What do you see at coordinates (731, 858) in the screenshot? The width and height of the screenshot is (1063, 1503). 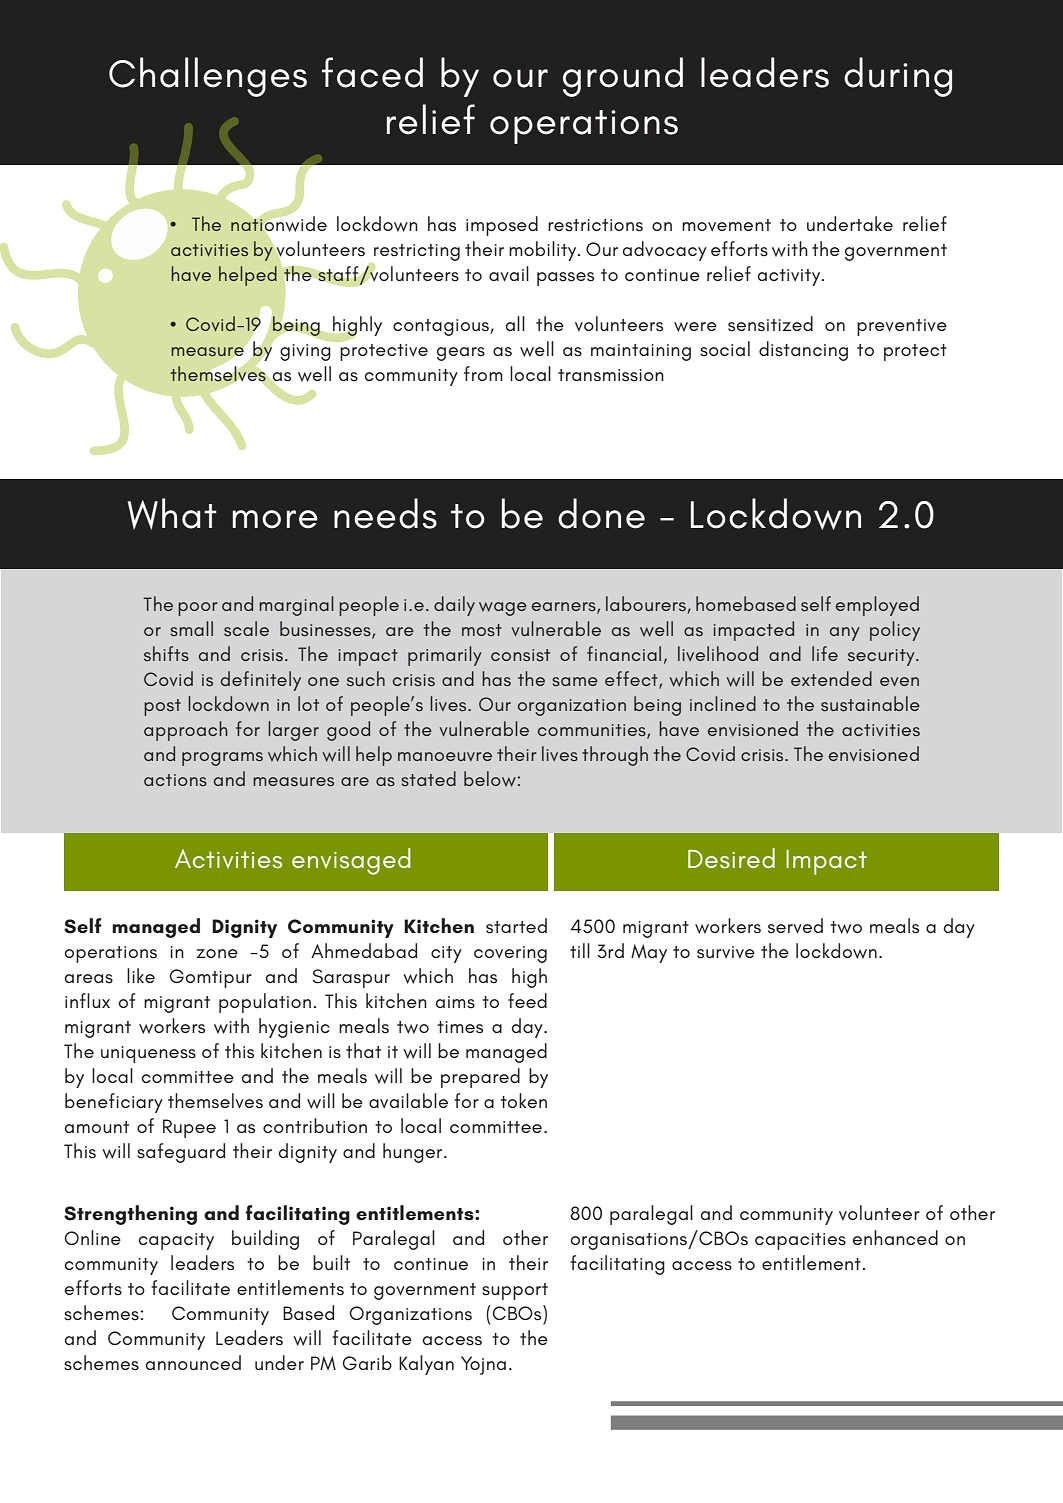 I see `Desired` at bounding box center [731, 858].
